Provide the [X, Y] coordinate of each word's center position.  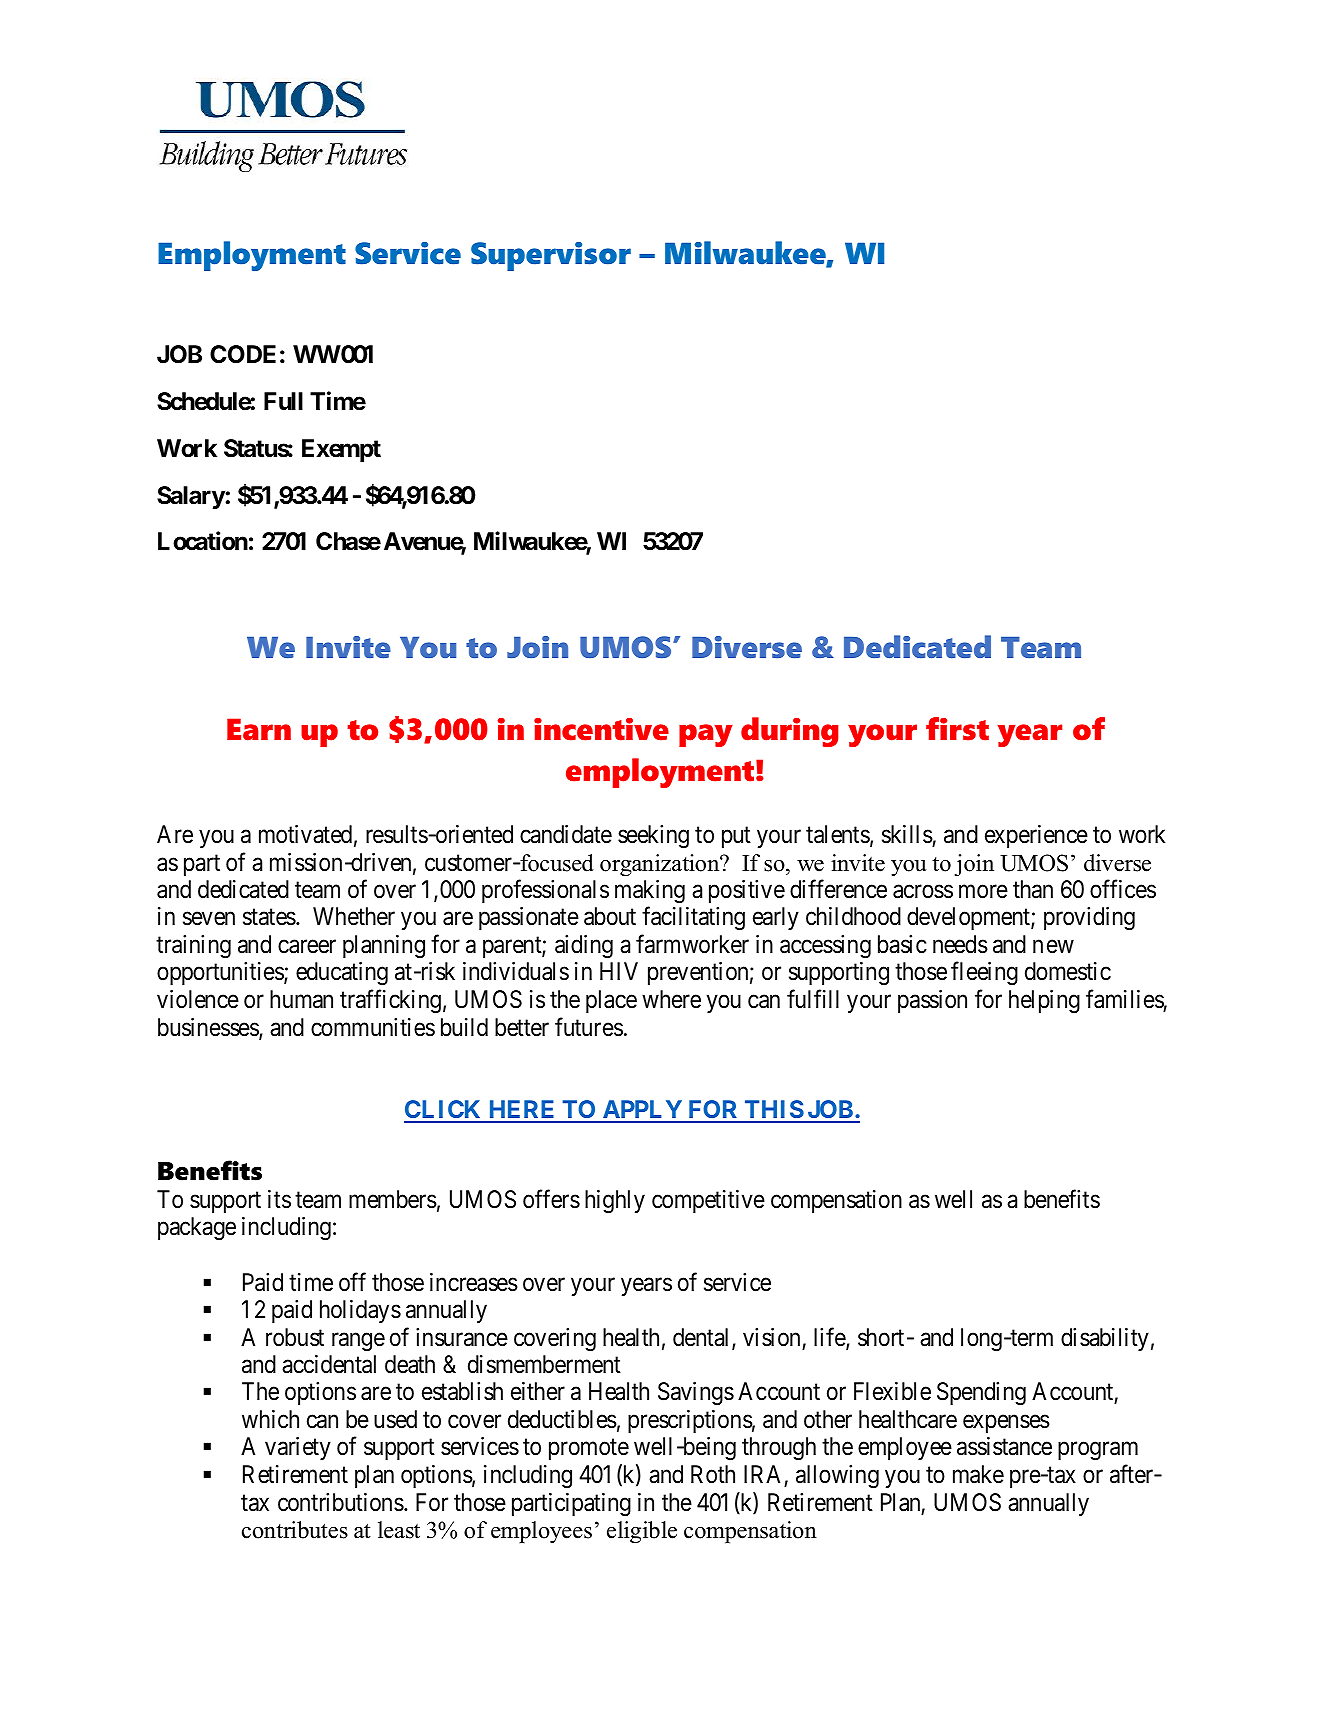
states [269, 917]
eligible [642, 1532]
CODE [243, 354]
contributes [295, 1530]
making [650, 892]
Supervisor [551, 256]
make [978, 1474]
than [1033, 889]
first [957, 729]
